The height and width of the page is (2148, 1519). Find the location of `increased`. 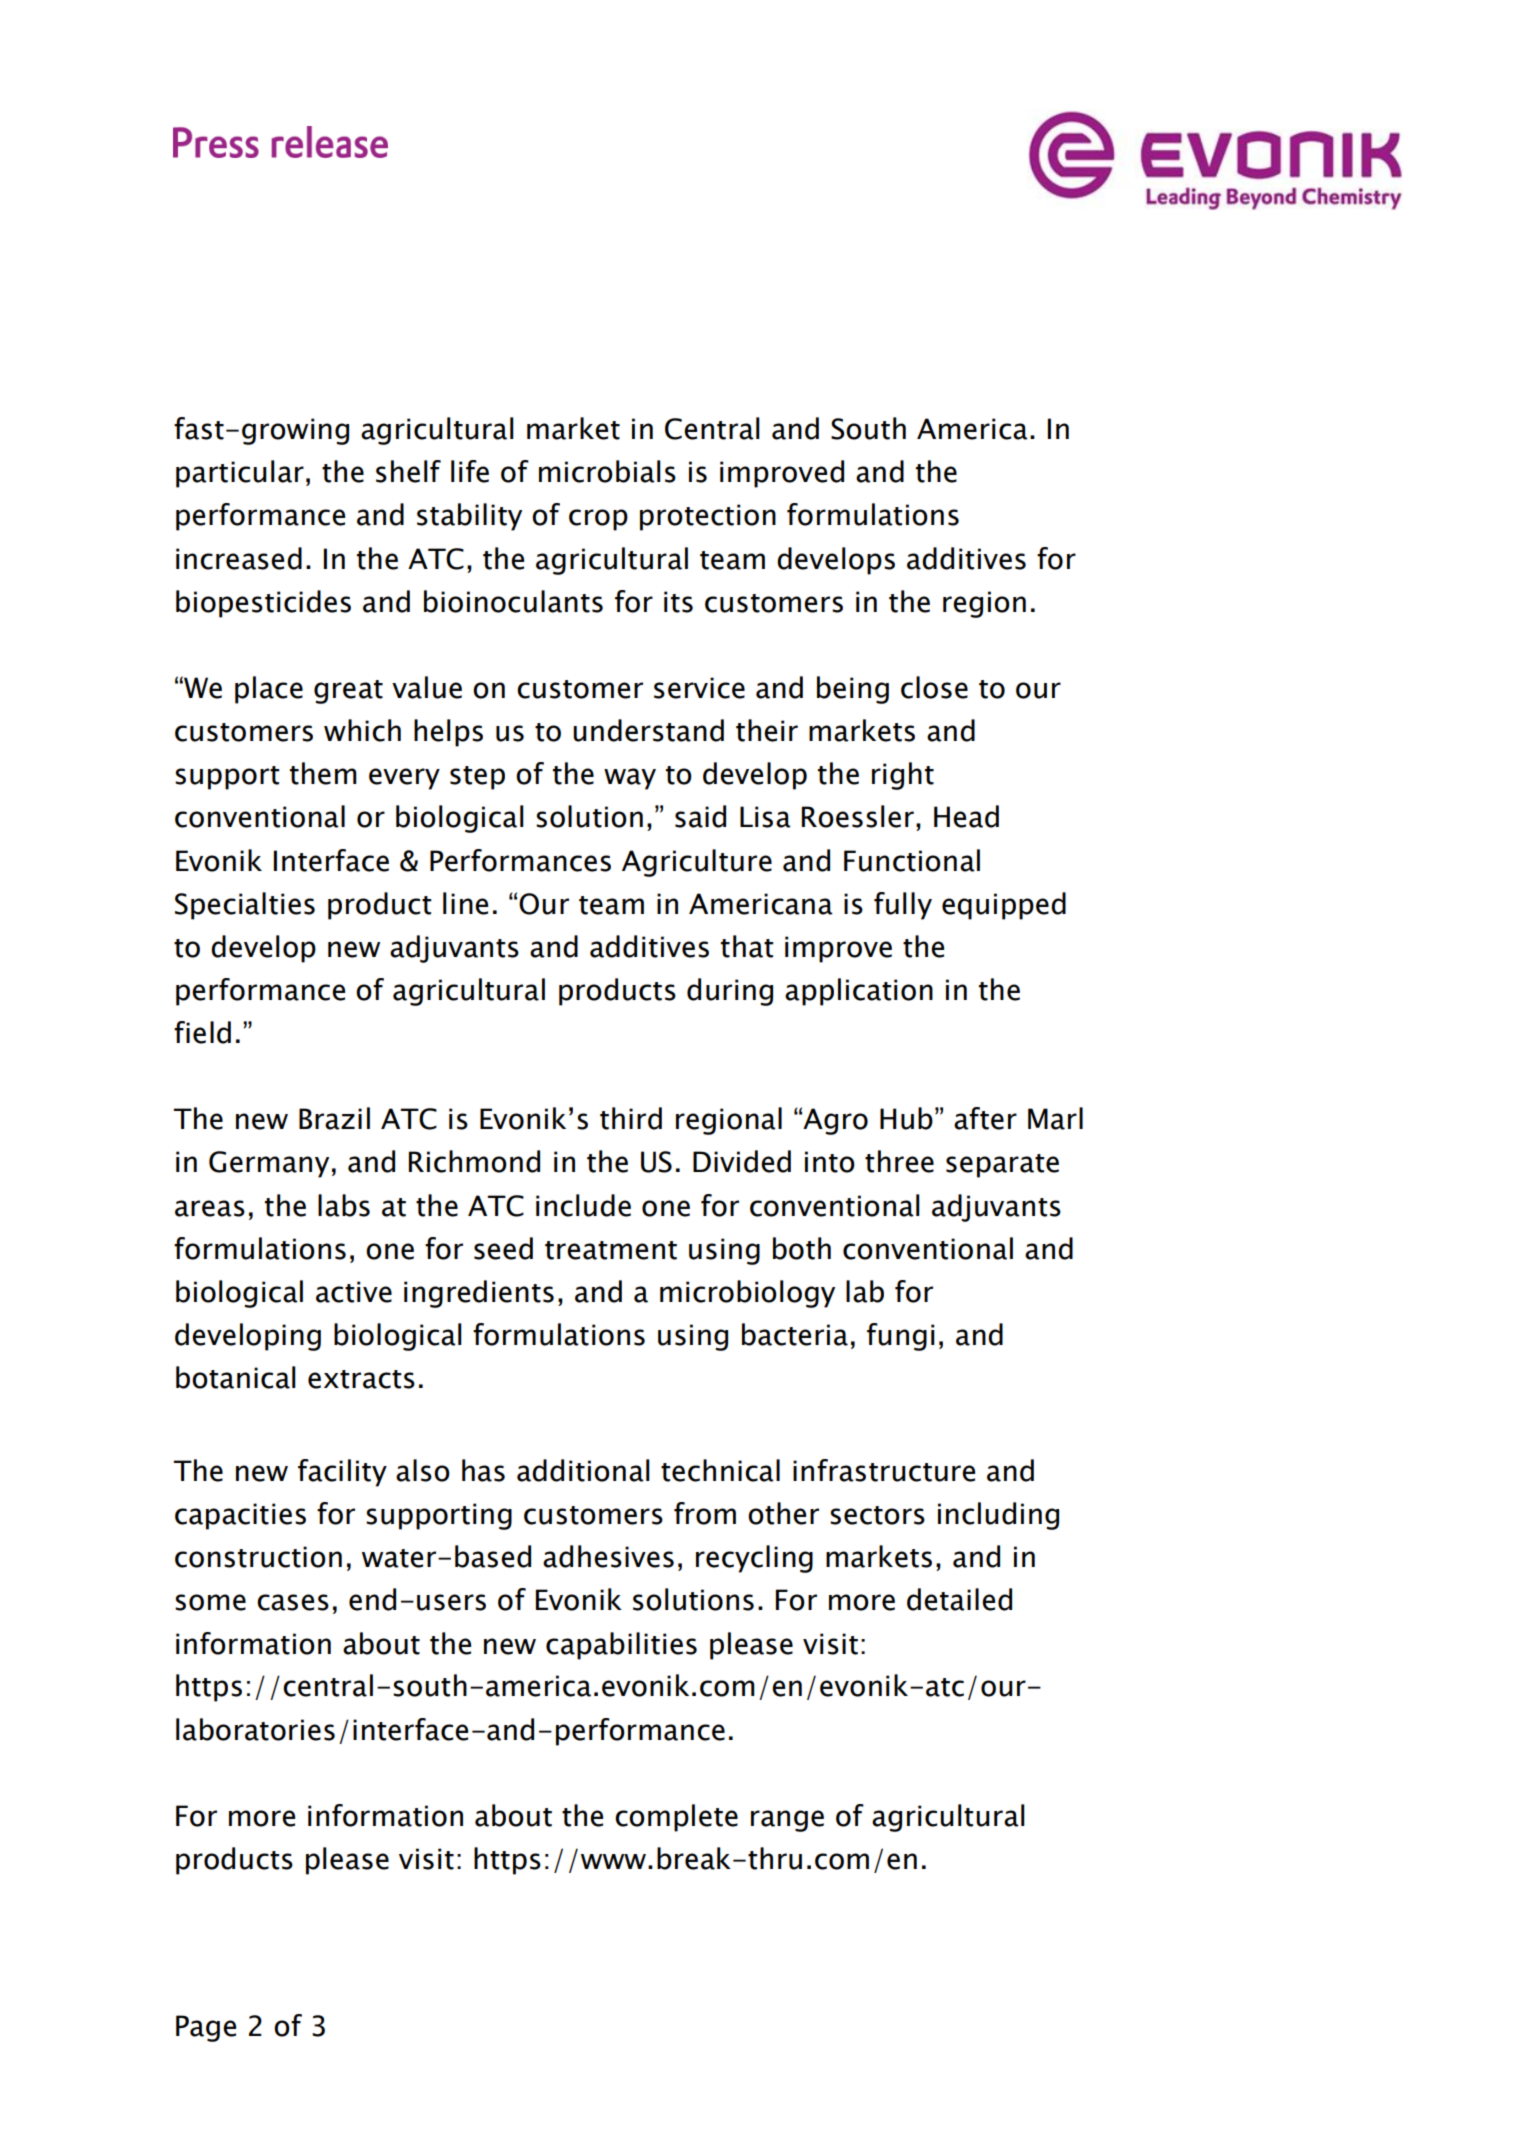

increased is located at coordinates (239, 558).
